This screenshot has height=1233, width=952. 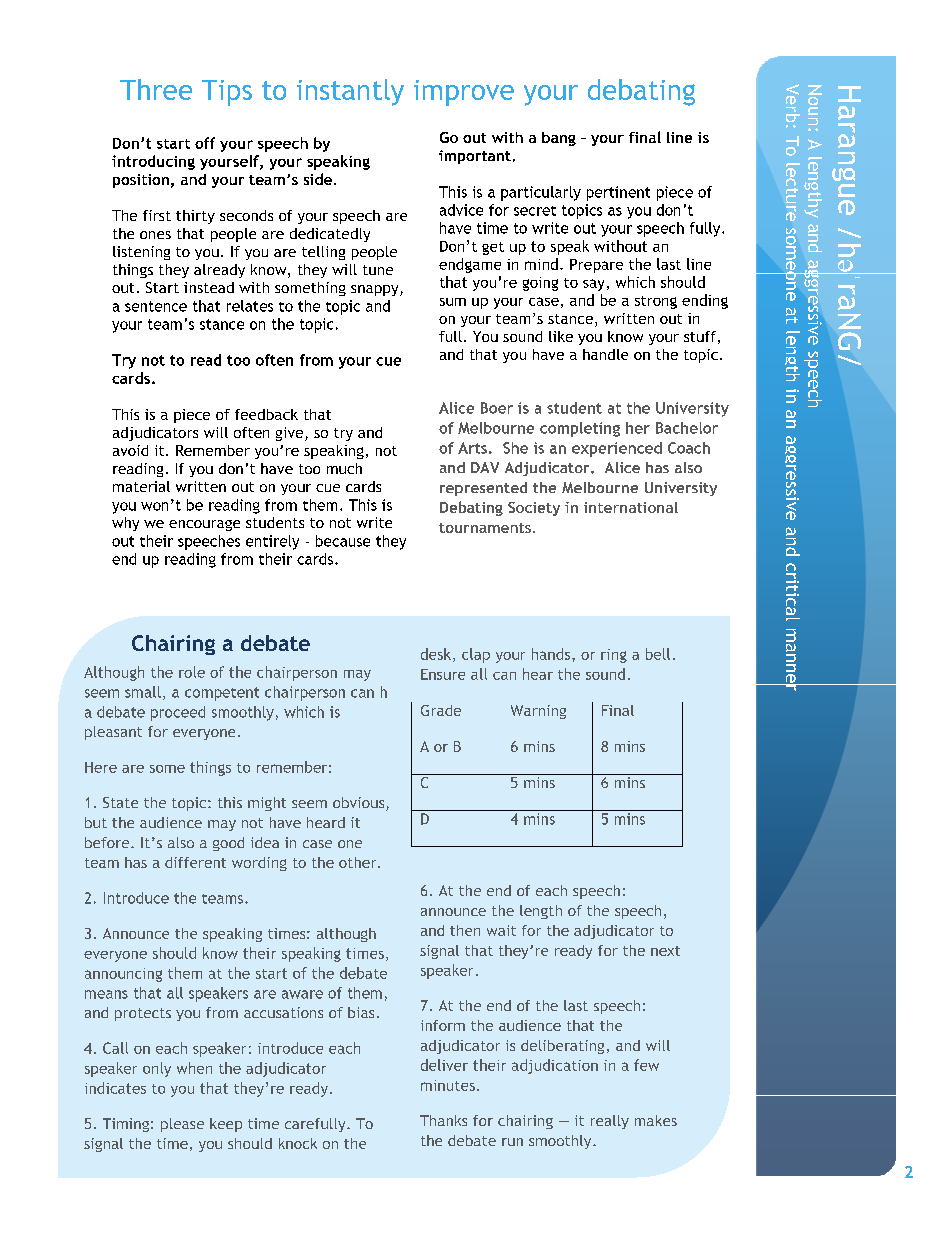 I want to click on bang, so click(x=559, y=139).
